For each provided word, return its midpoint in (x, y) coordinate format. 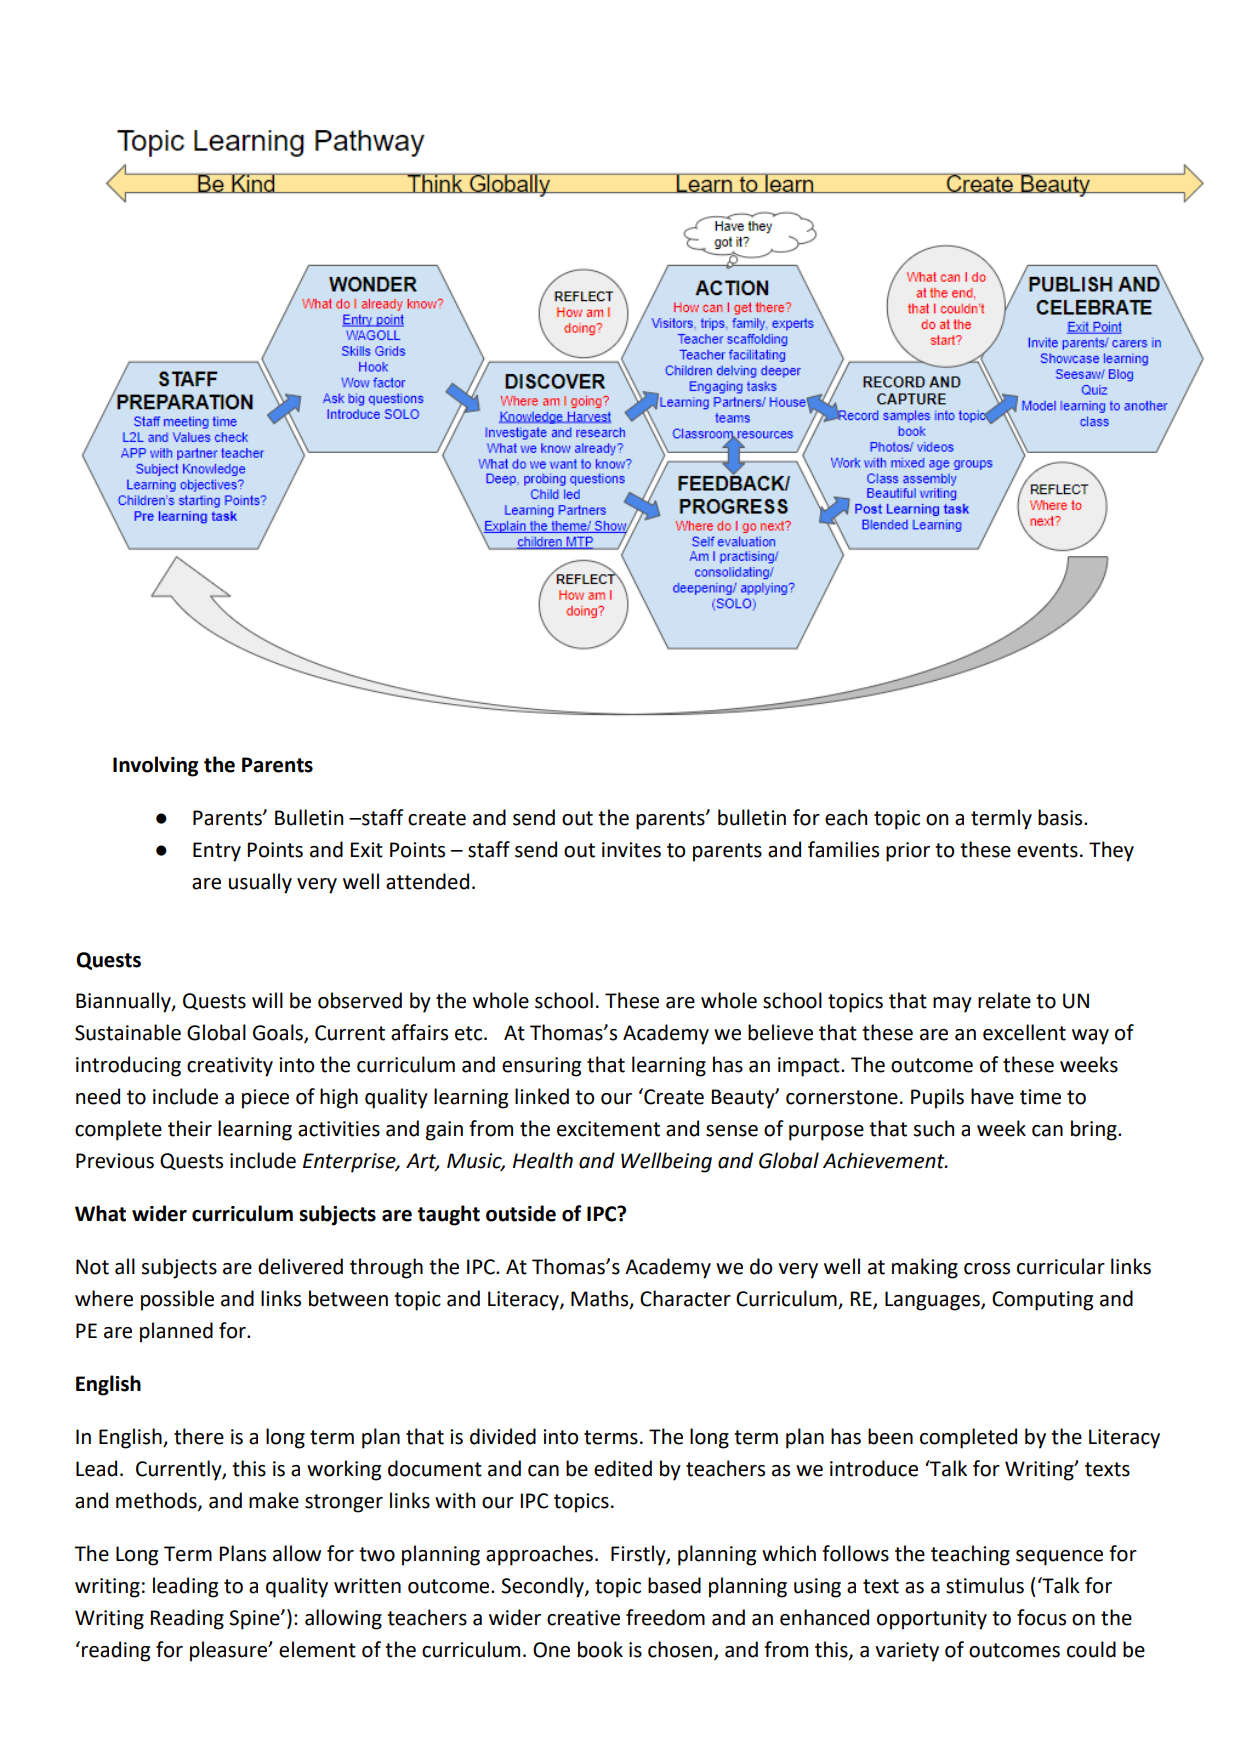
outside (521, 1213)
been (890, 1436)
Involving (155, 766)
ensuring (541, 1067)
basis (1061, 817)
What (100, 1213)
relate (1004, 1000)
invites (631, 850)
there (199, 1436)
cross (987, 1269)
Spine (255, 1620)
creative (583, 1618)
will (267, 1000)
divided (503, 1436)
